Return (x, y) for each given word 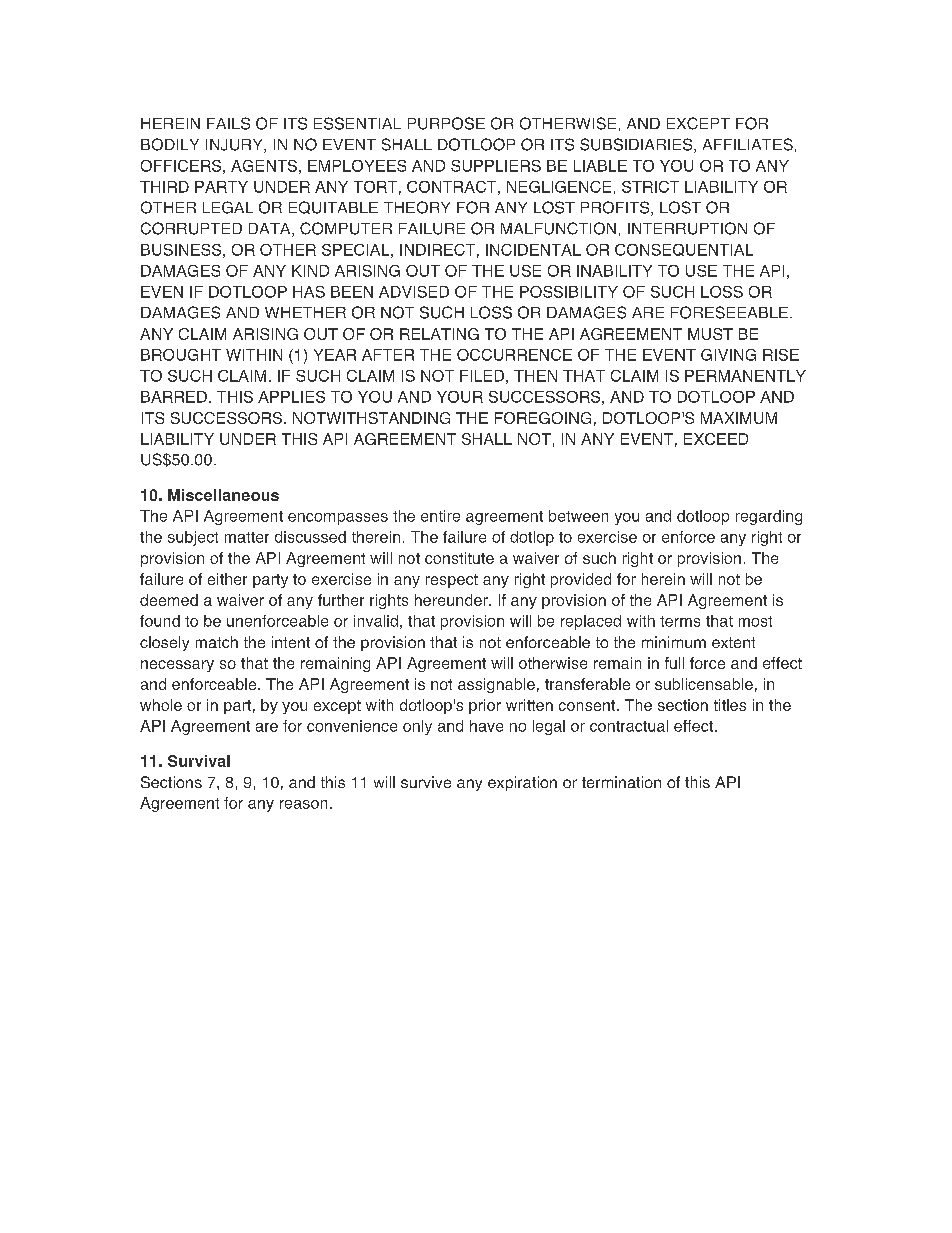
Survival (199, 761)
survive (426, 782)
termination (621, 782)
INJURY (235, 146)
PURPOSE (446, 123)
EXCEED (716, 439)
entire (440, 516)
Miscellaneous (223, 495)
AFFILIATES (748, 144)
